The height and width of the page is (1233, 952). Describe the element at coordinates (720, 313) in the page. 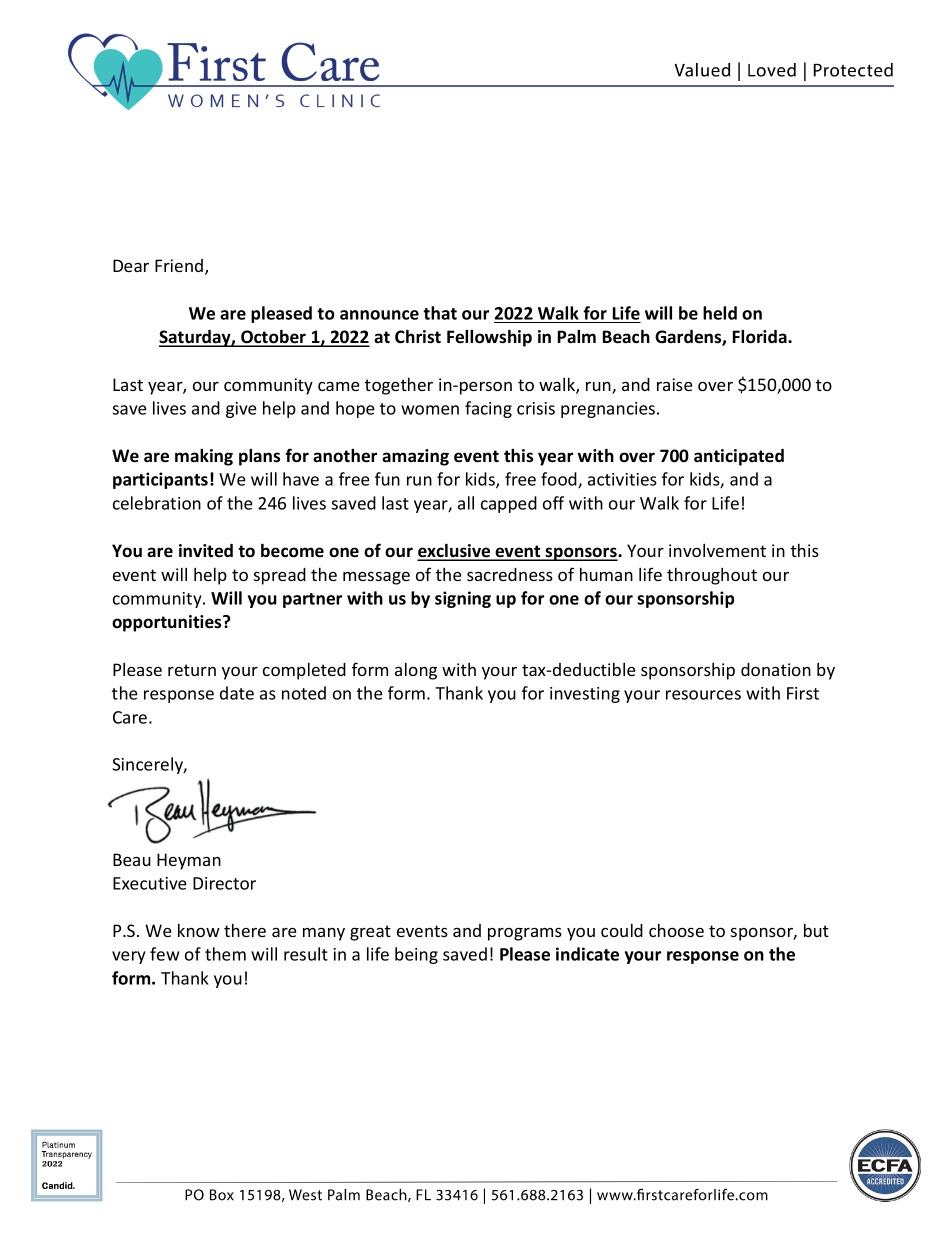

I see `held` at that location.
